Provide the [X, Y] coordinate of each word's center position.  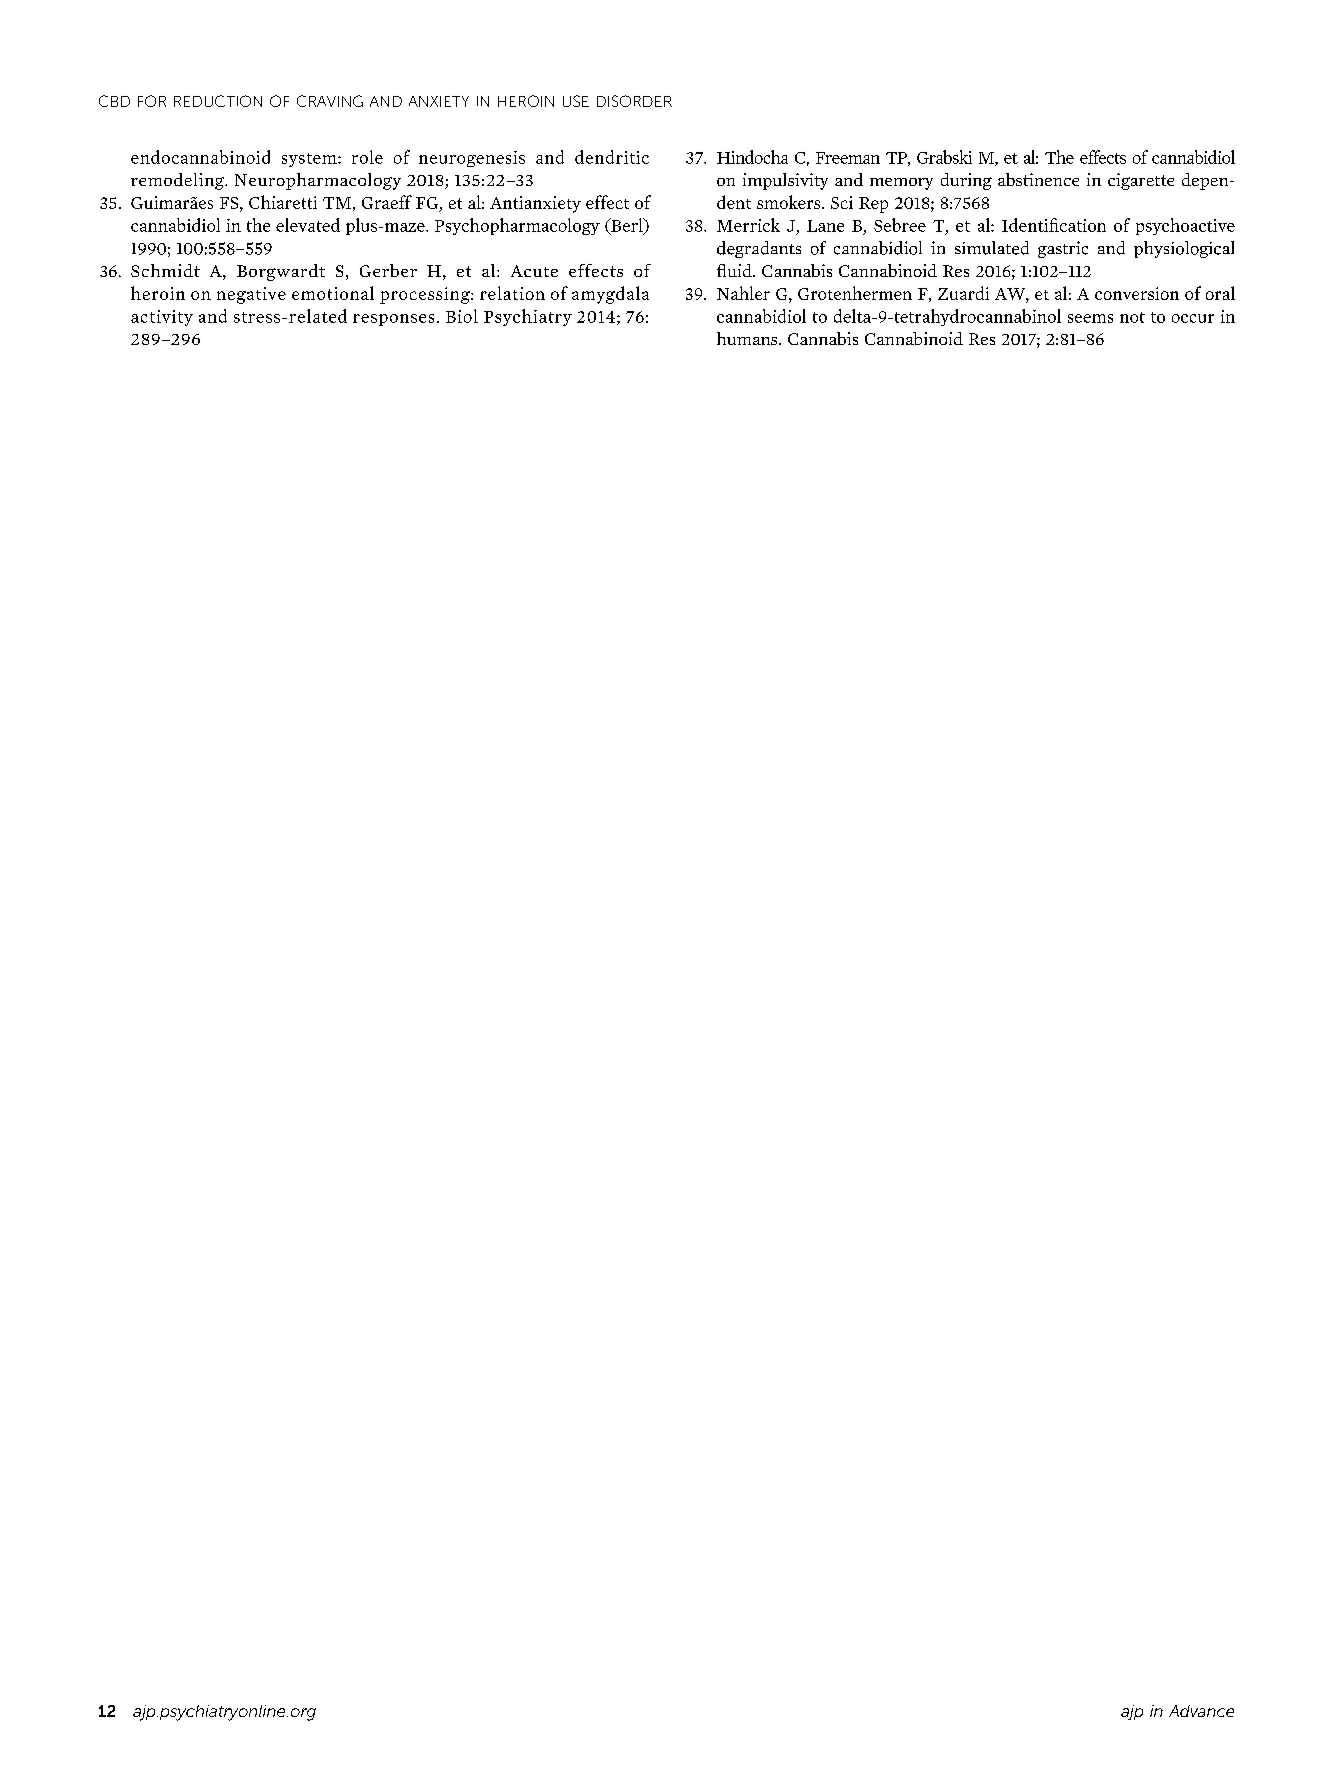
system [310, 160]
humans [748, 338]
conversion [1137, 293]
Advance [1201, 1711]
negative [251, 295]
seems [1090, 318]
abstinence [1038, 179]
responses [393, 320]
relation [512, 293]
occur [1193, 318]
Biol [462, 316]
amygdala [610, 295]
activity [162, 318]
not [1132, 317]
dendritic [612, 157]
